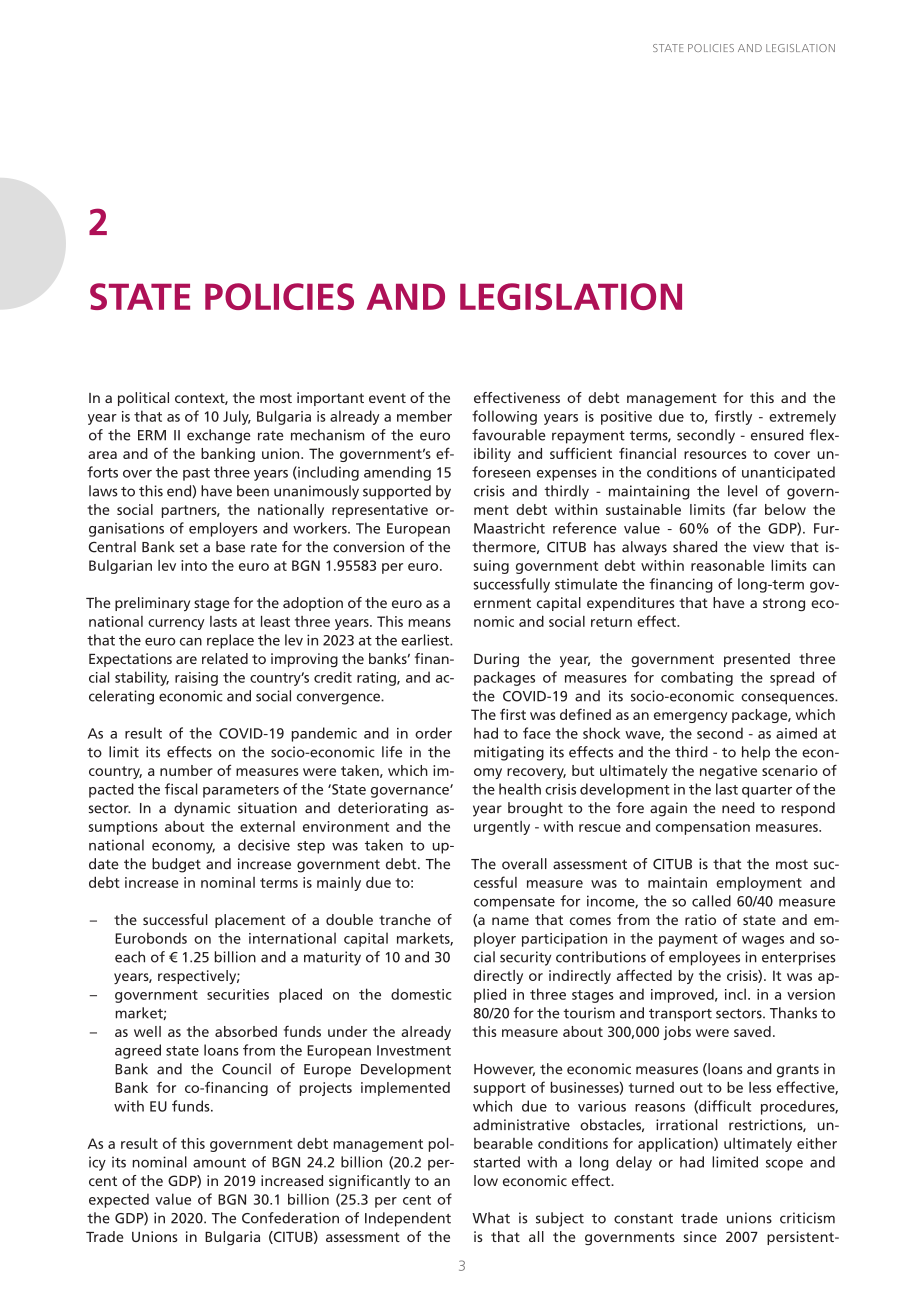 This document has width=924, height=1308. What do you see at coordinates (738, 808) in the document?
I see `need` at bounding box center [738, 808].
